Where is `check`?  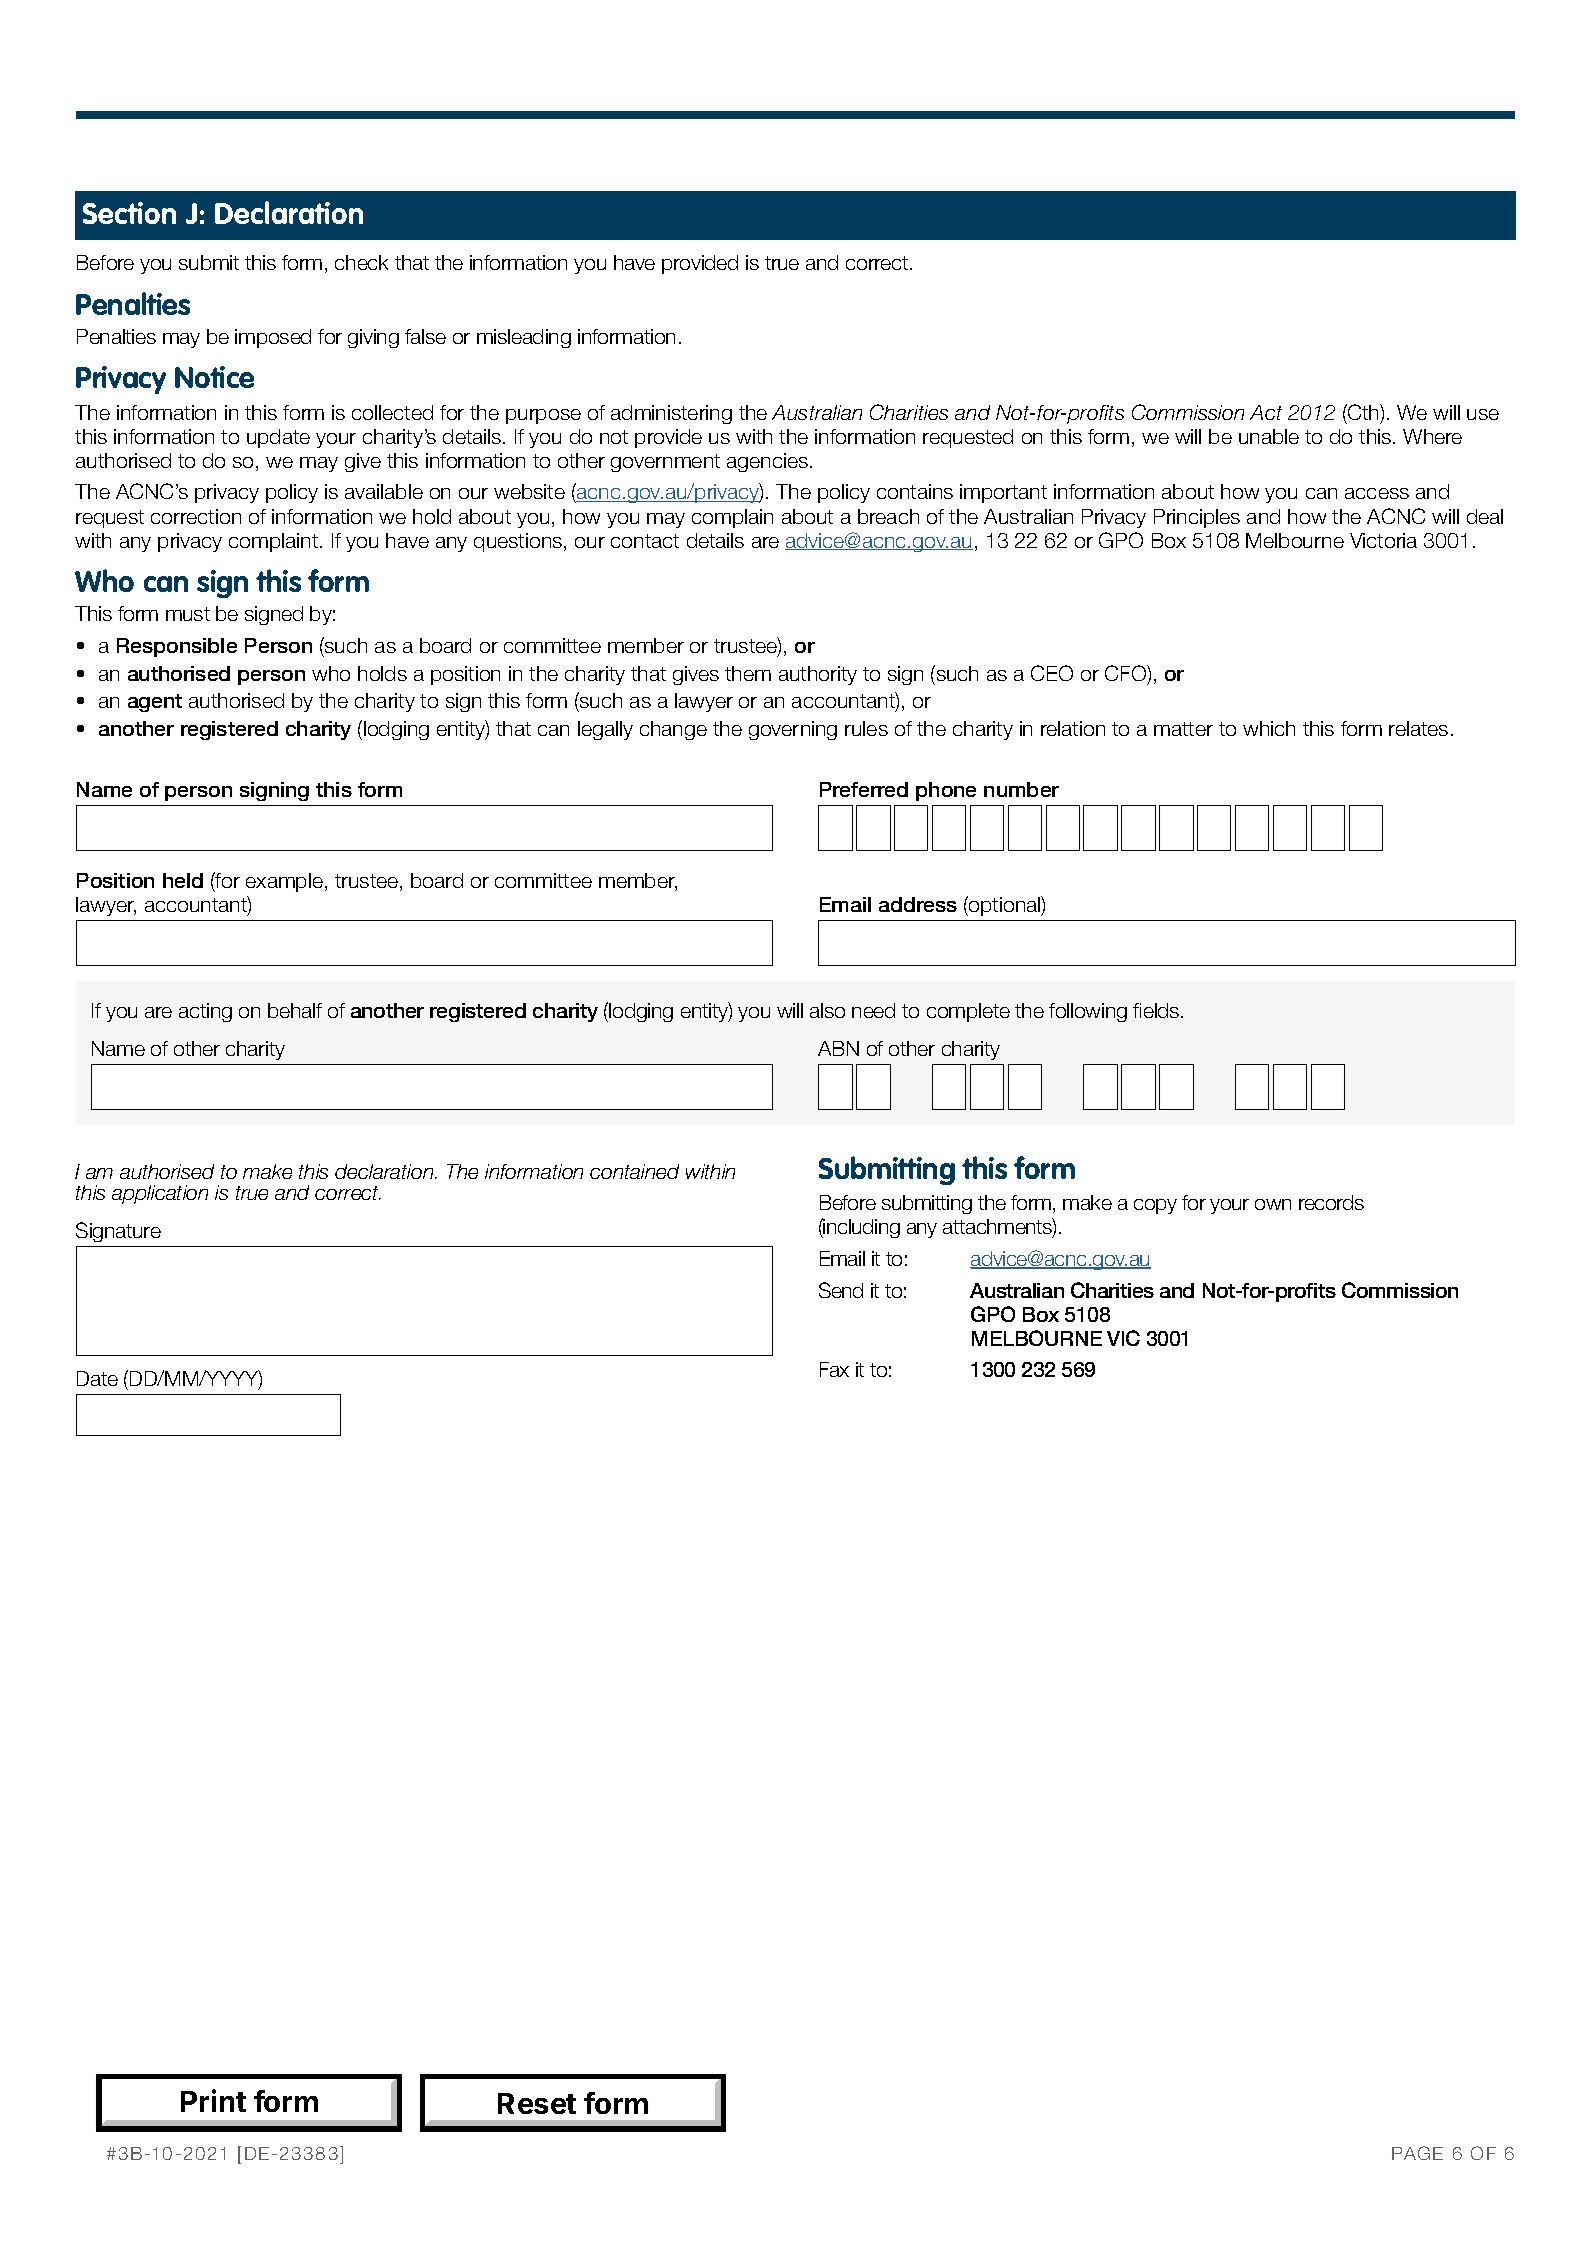
check is located at coordinates (361, 262).
